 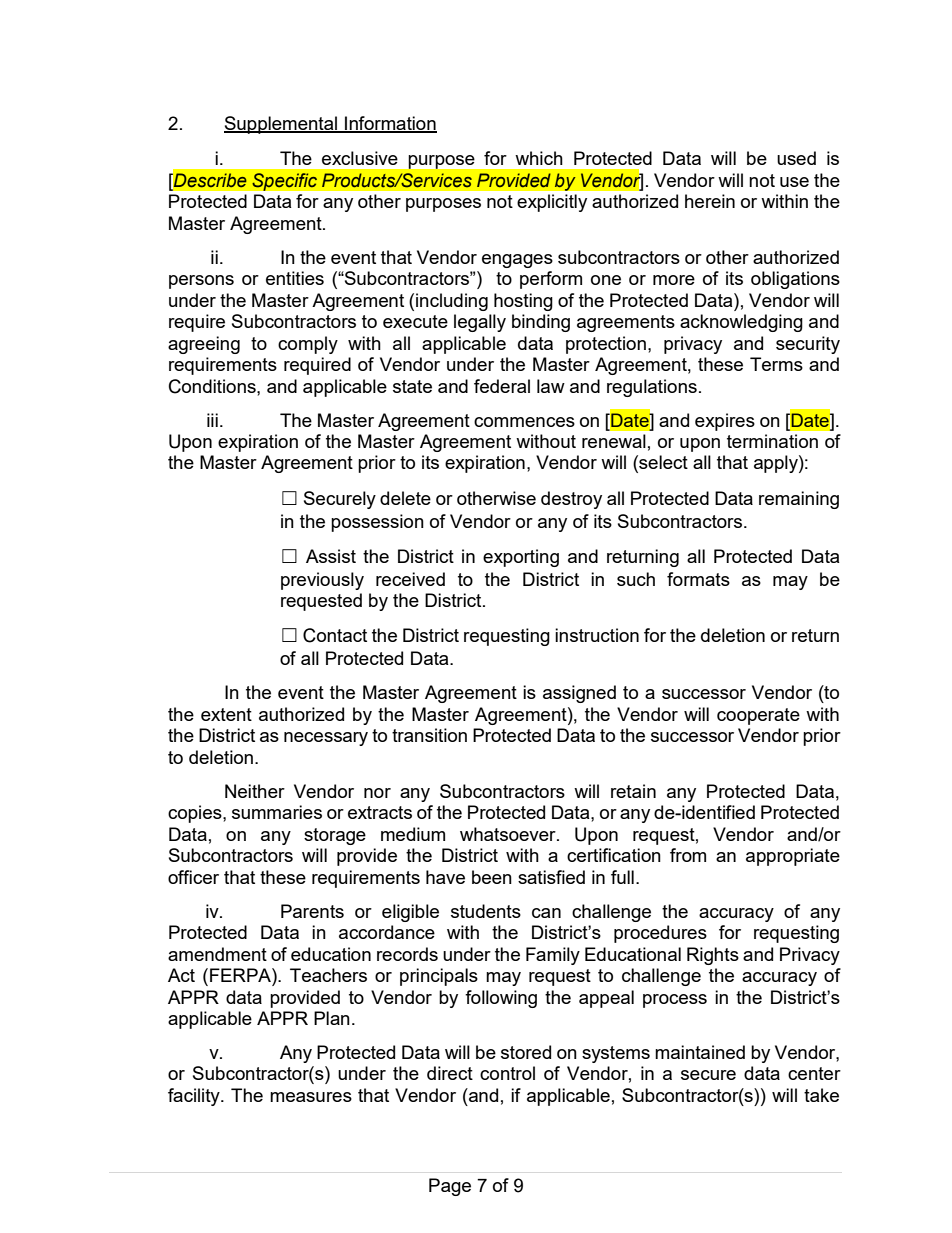 What do you see at coordinates (509, 834) in the screenshot?
I see `whatsoever` at bounding box center [509, 834].
